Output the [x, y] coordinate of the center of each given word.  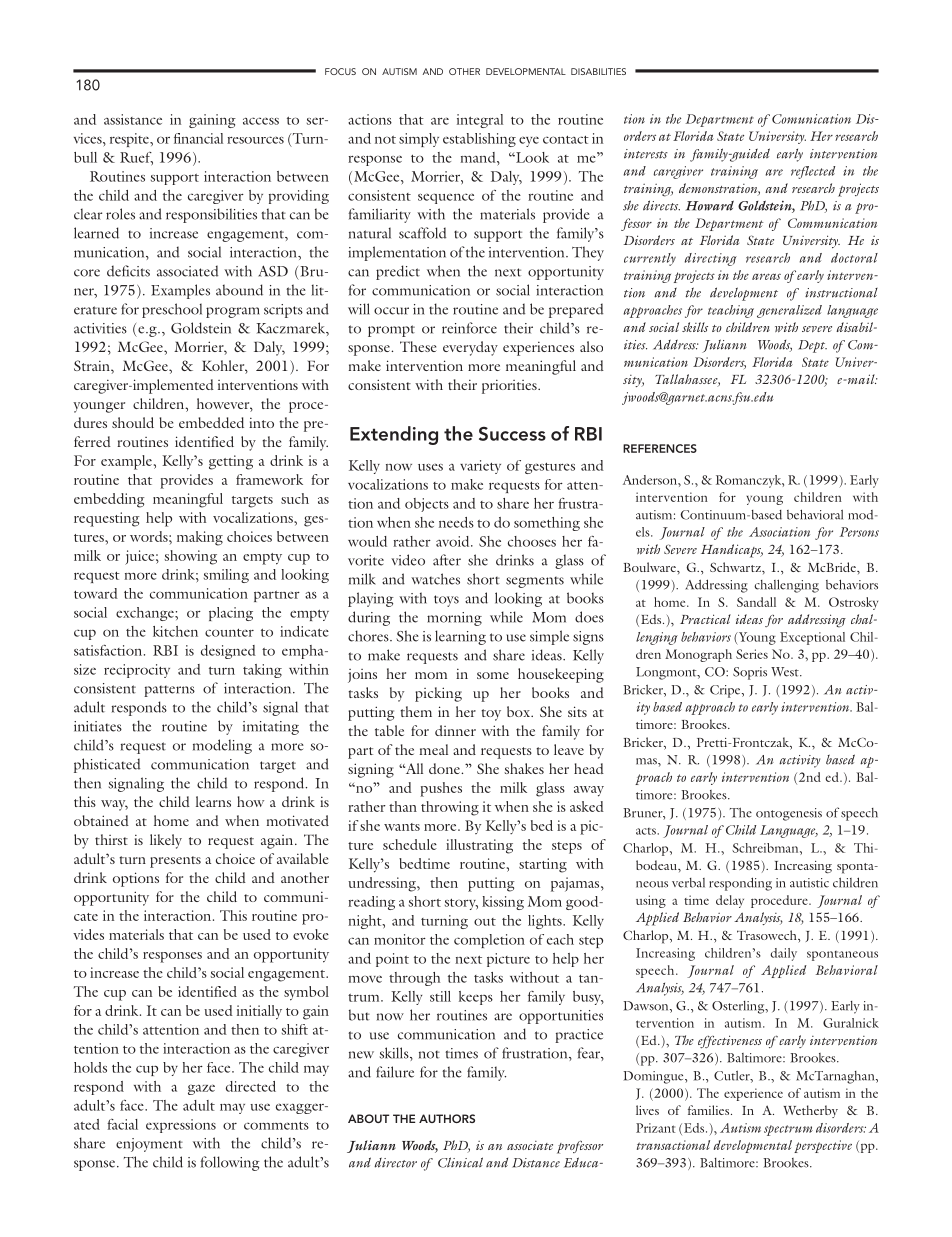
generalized [789, 311]
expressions [181, 1126]
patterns [169, 691]
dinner [455, 730]
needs [456, 522]
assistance [133, 119]
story [461, 904]
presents [175, 862]
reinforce [469, 328]
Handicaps [732, 551]
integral [480, 121]
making [200, 538]
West [786, 672]
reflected [813, 172]
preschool [172, 310]
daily [783, 954]
